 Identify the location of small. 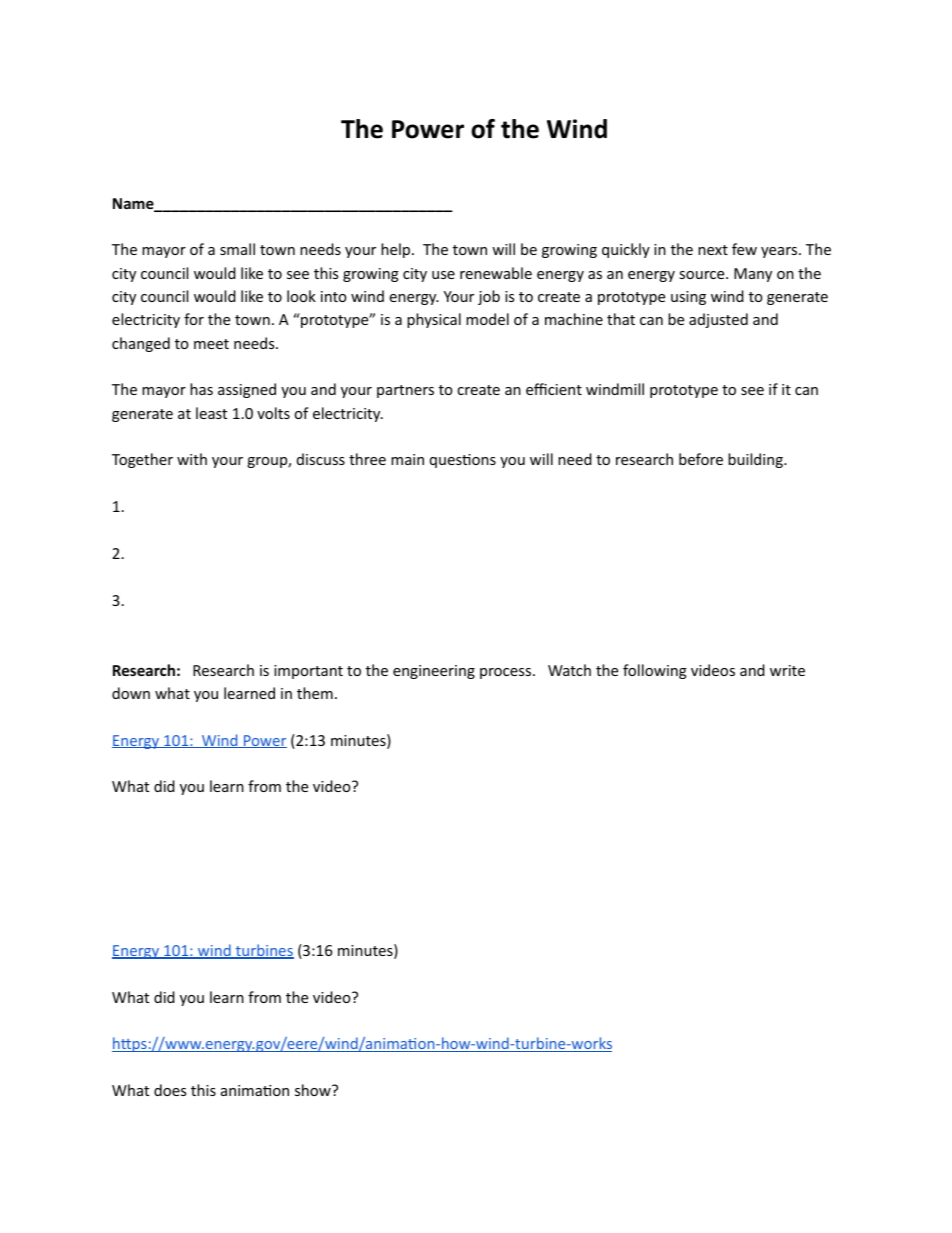
(237, 249).
